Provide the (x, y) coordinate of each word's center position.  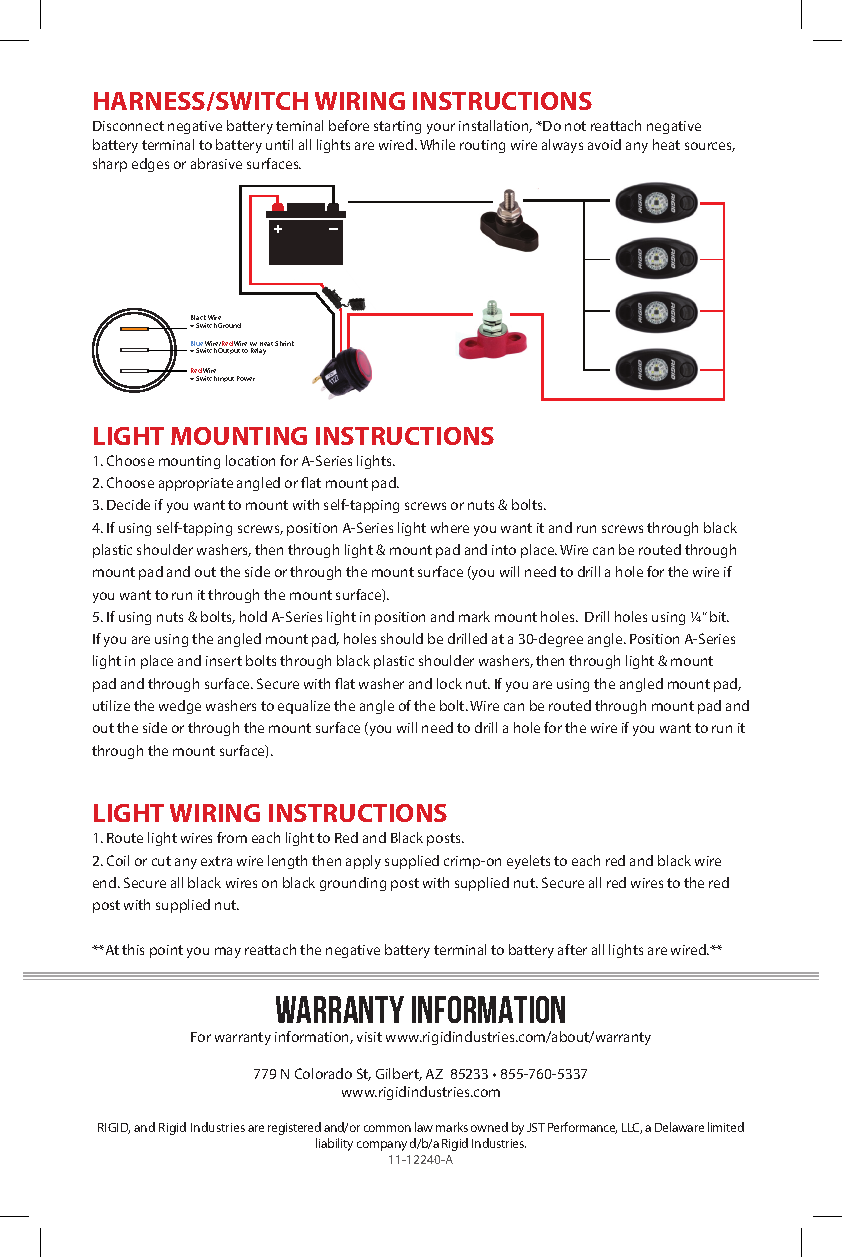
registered (294, 1128)
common (387, 1128)
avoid (604, 144)
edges (150, 165)
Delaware (679, 1127)
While (437, 144)
